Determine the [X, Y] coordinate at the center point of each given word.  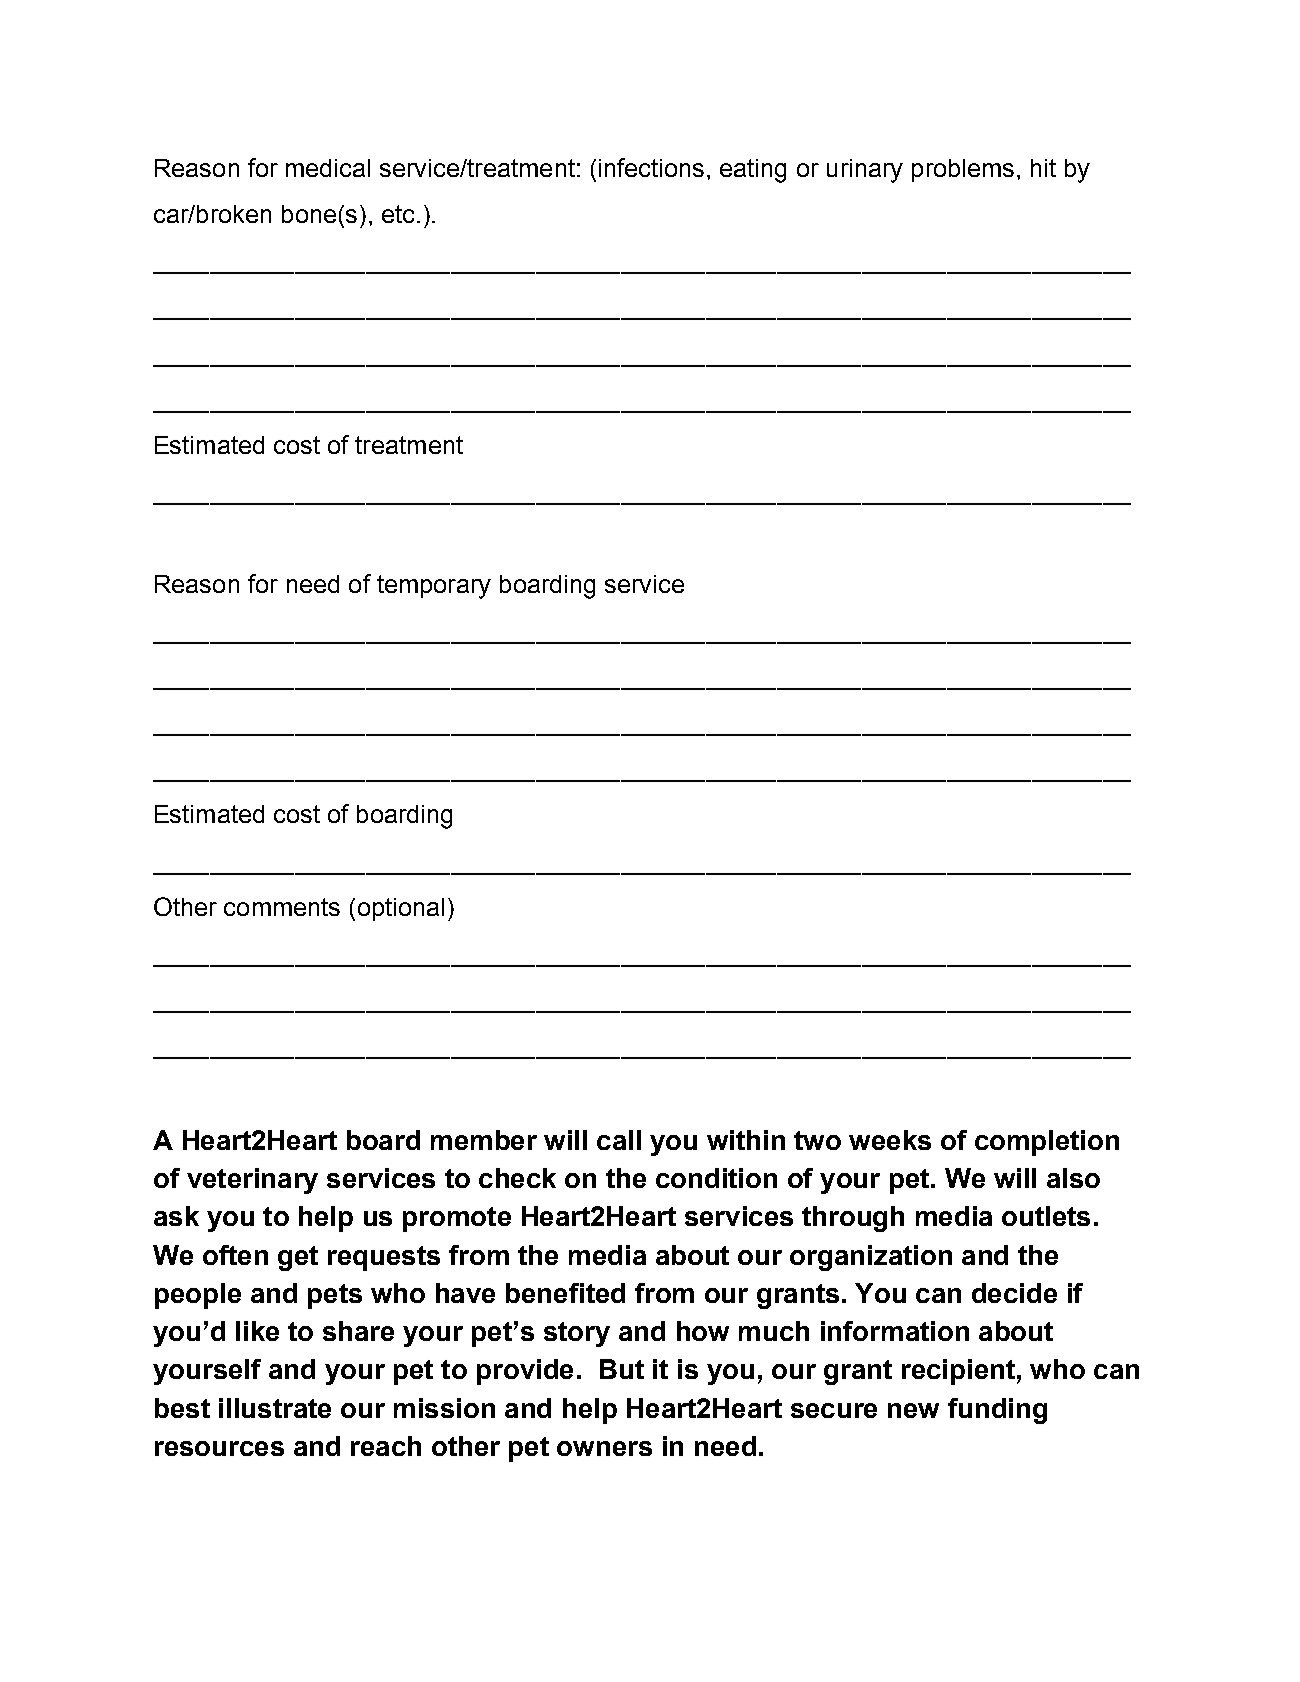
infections [651, 167]
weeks [890, 1140]
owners [604, 1448]
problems [963, 170]
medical [328, 168]
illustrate [275, 1408]
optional [401, 909]
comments [282, 907]
